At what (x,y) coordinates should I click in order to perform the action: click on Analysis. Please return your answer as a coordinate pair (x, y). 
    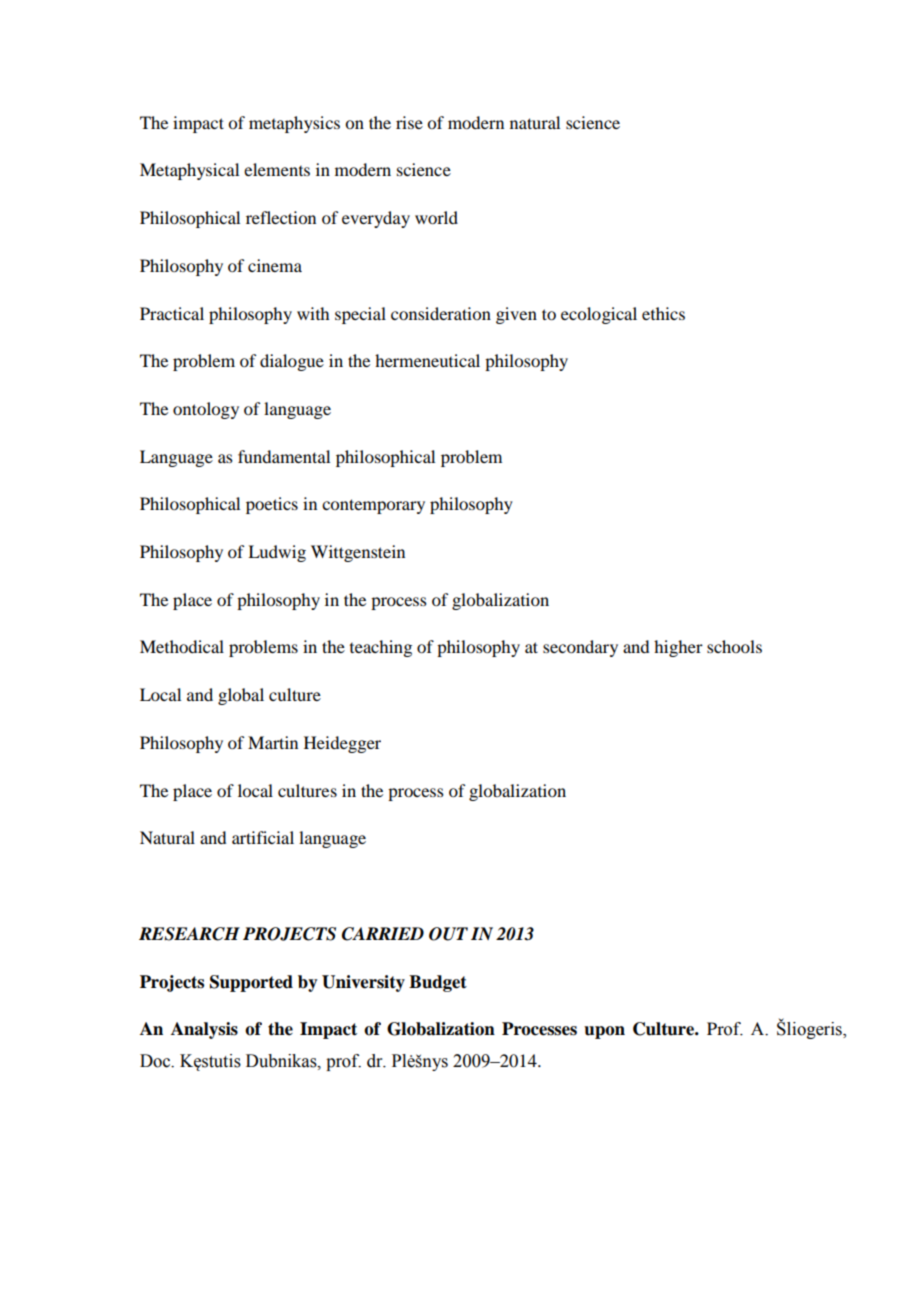
    Looking at the image, I should click on (204, 1030).
